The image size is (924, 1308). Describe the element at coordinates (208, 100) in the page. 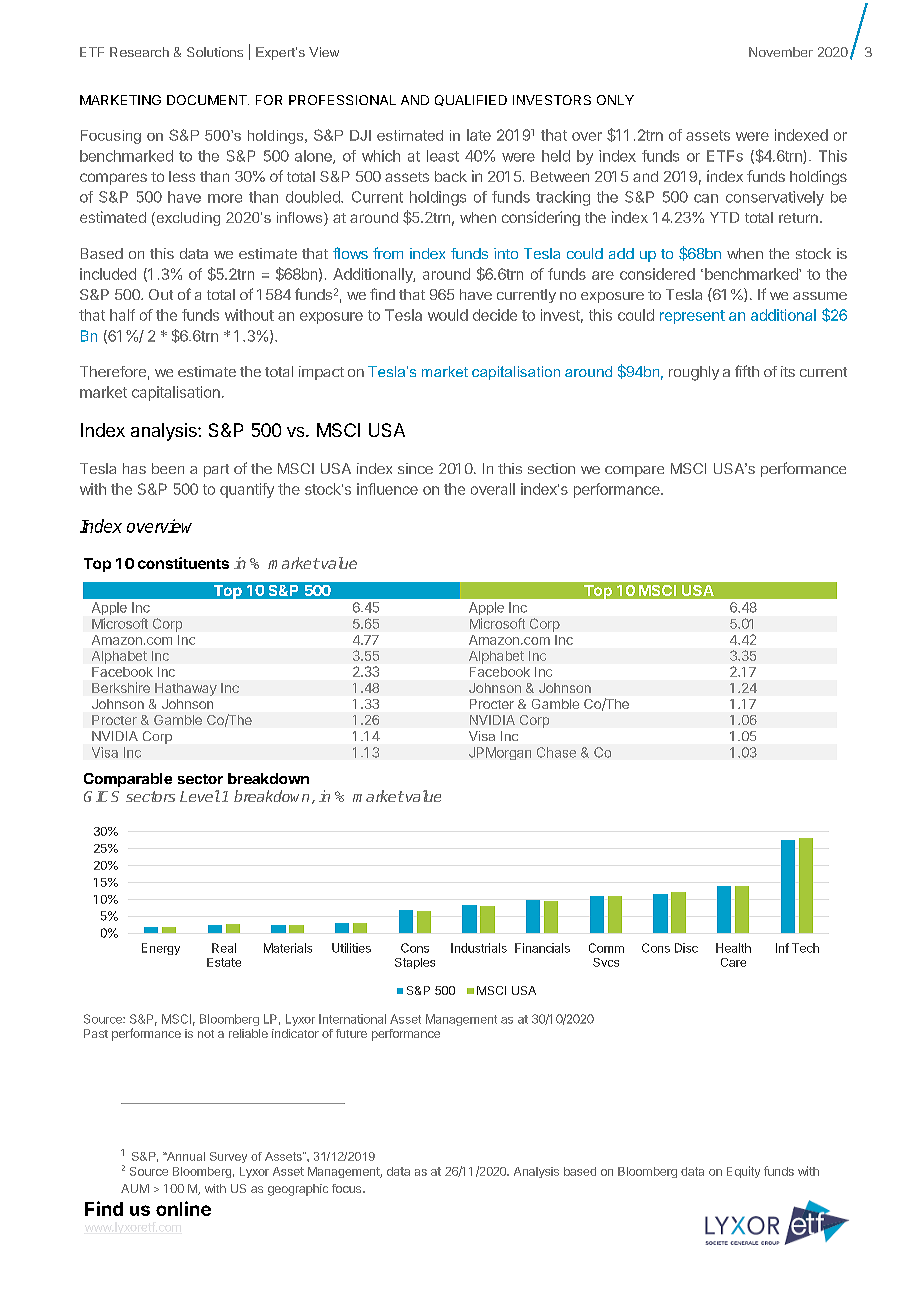

I see `DOCUMENT` at that location.
